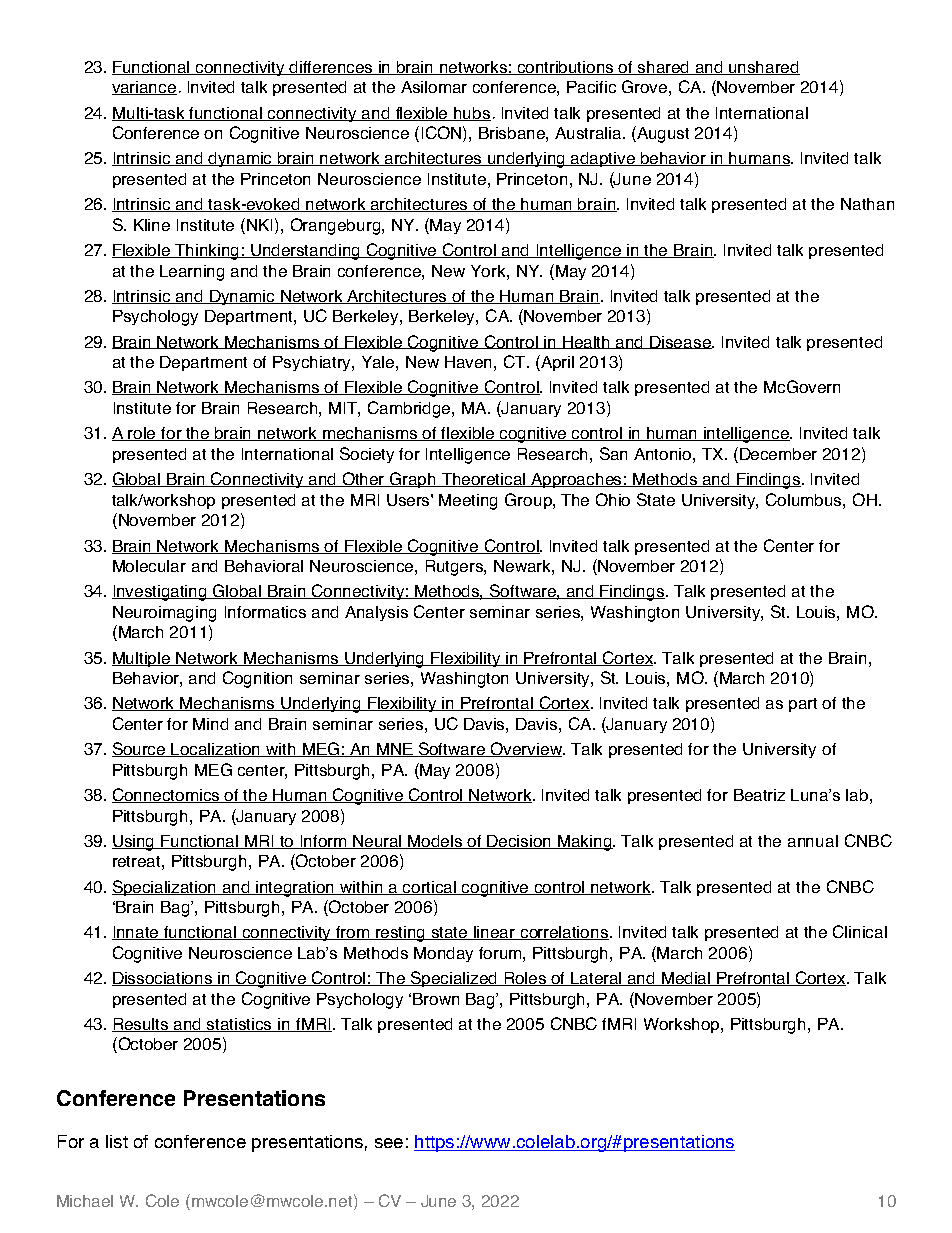 The height and width of the document is (1233, 952). I want to click on Medial, so click(686, 979).
